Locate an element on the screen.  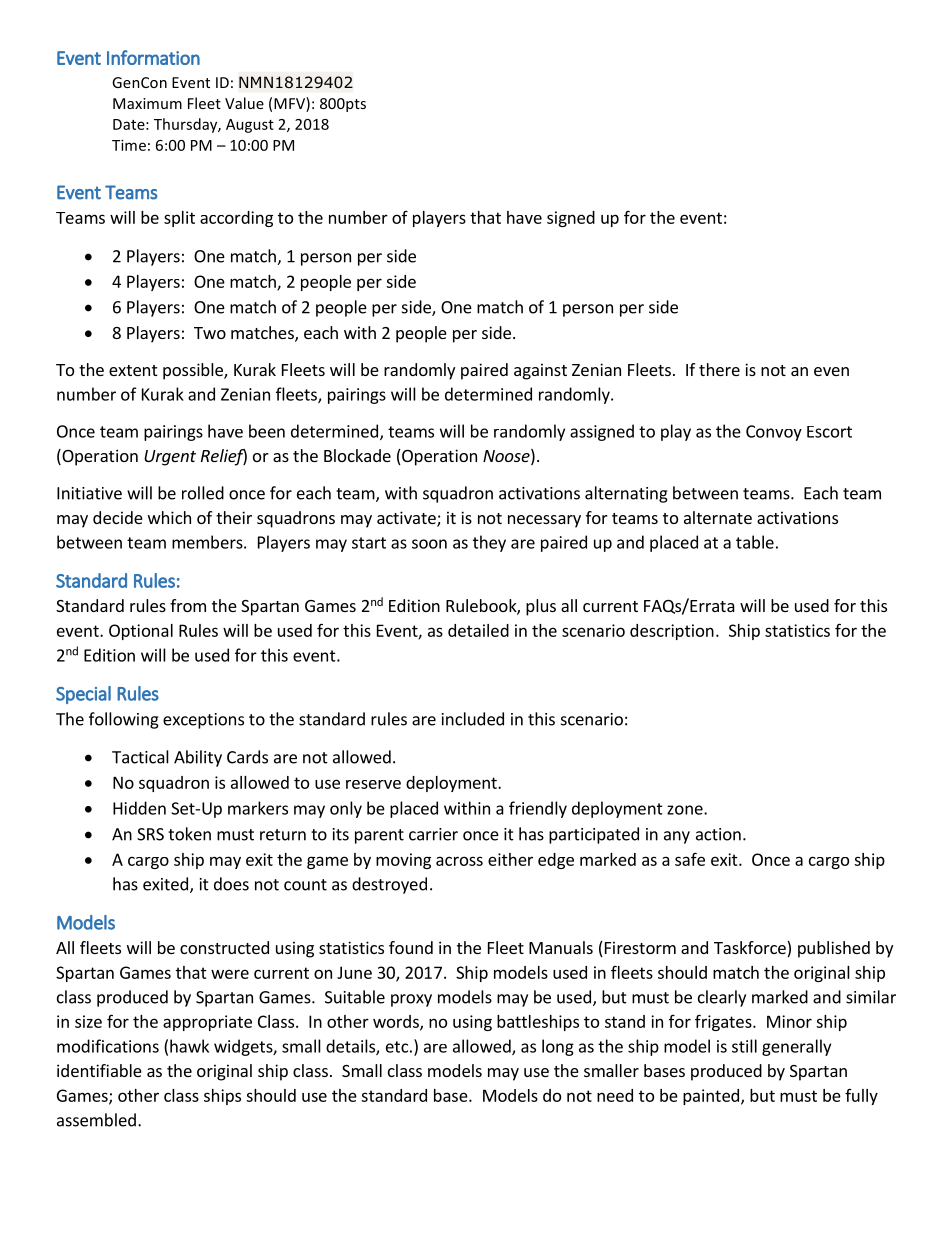
detailed is located at coordinates (478, 630).
